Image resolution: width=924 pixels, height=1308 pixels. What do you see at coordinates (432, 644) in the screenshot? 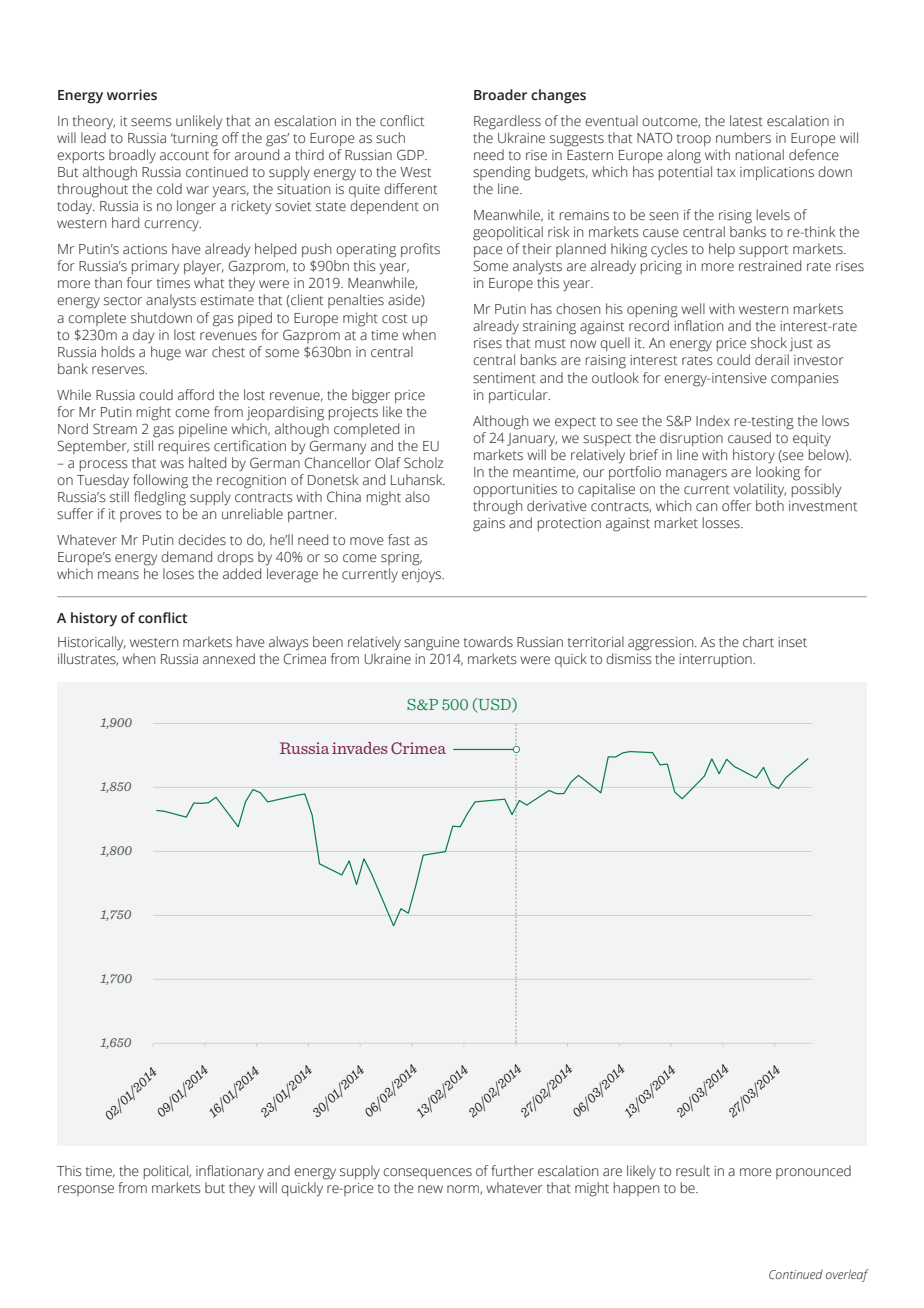
I see `sanguine` at bounding box center [432, 644].
